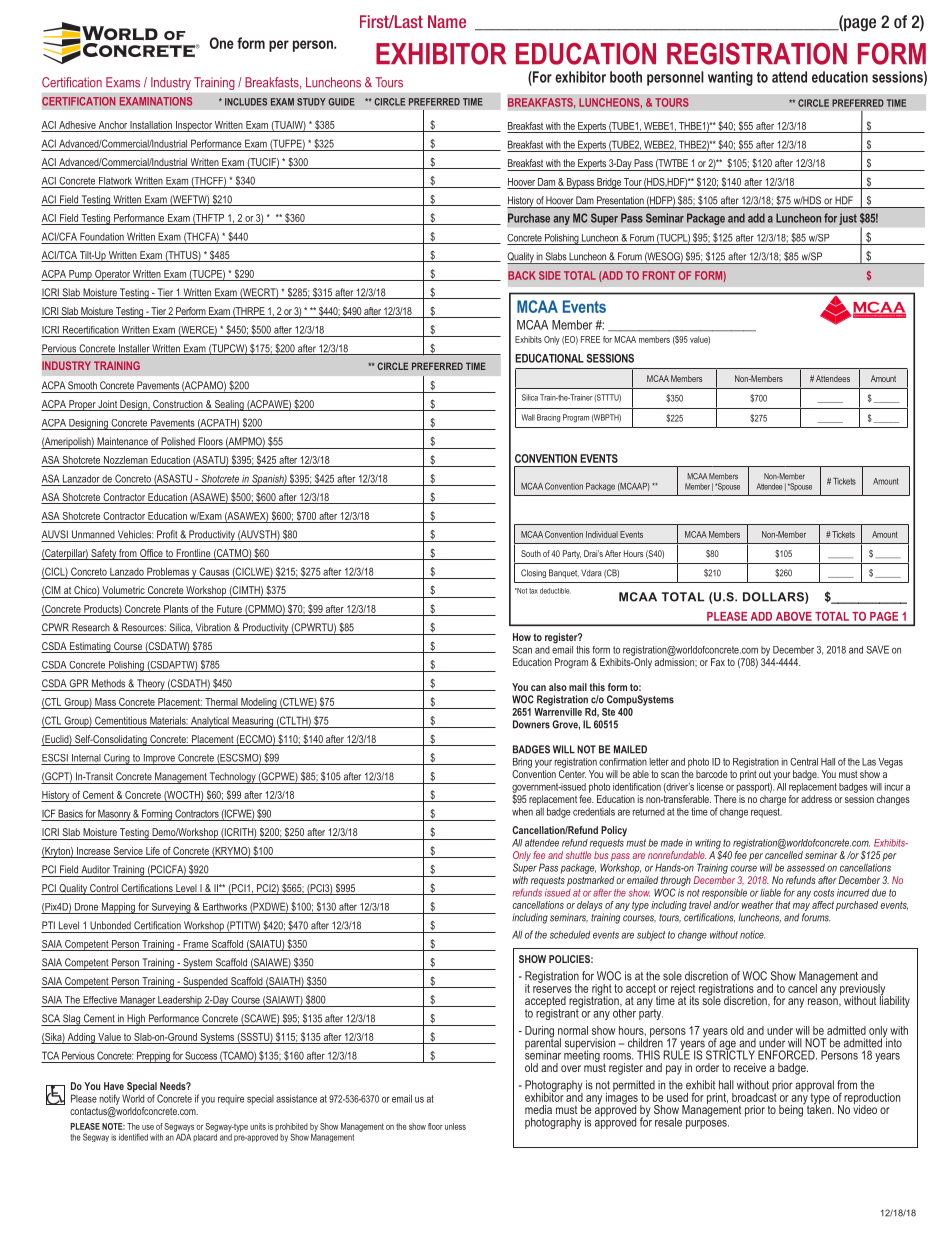 The image size is (952, 1233). What do you see at coordinates (182, 1136) in the document?
I see `ADA` at bounding box center [182, 1136].
